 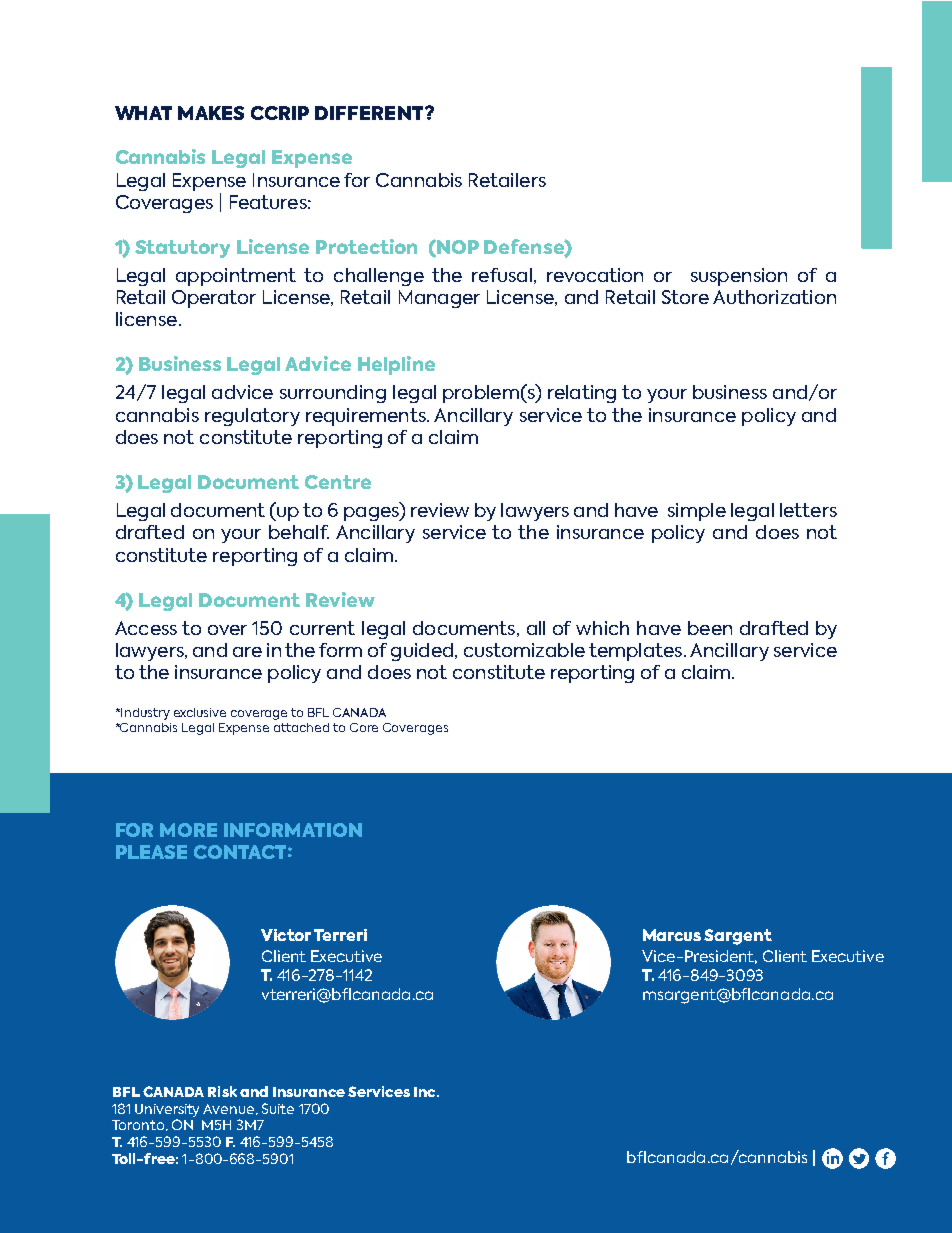 I want to click on DIFFERENT, so click(x=370, y=113).
